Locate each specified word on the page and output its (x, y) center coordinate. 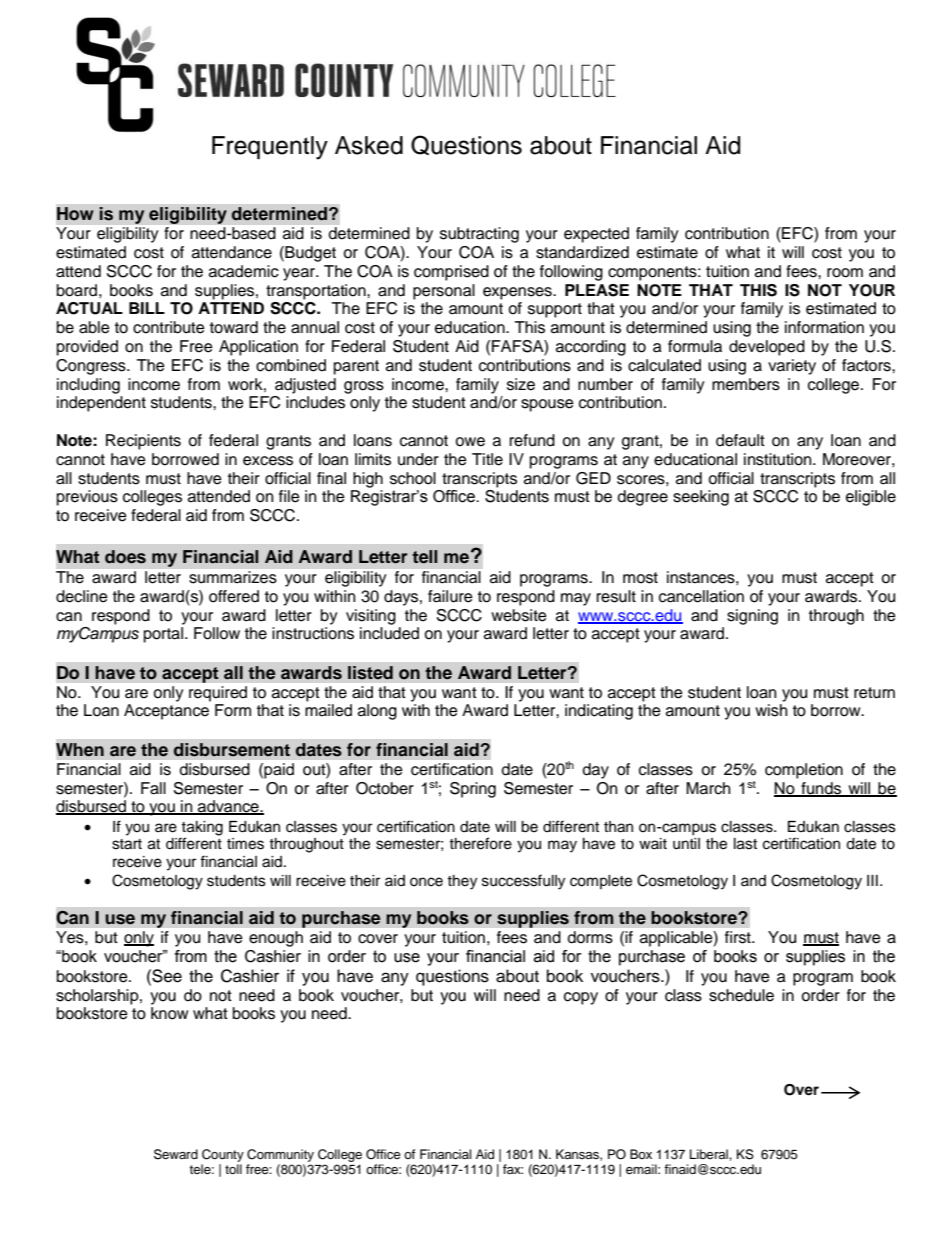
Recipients (143, 442)
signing (752, 617)
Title (487, 459)
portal (163, 635)
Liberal (710, 1154)
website (519, 615)
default (740, 440)
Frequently (270, 148)
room (845, 273)
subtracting (479, 235)
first (739, 937)
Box (641, 1154)
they (462, 882)
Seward (176, 1154)
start (127, 844)
